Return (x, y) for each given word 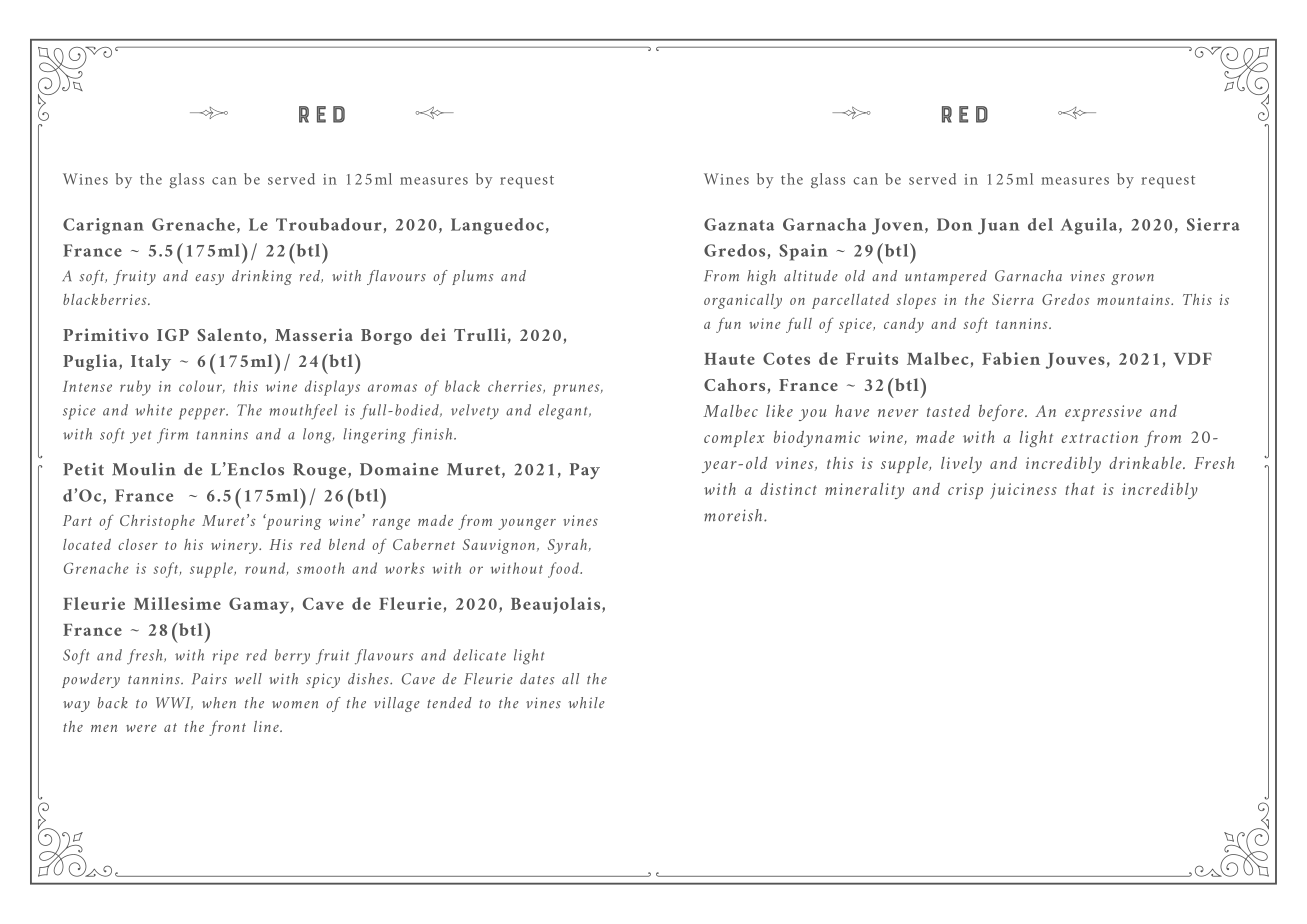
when (219, 702)
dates (537, 679)
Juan (998, 226)
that (1080, 489)
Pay (585, 471)
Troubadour (329, 224)
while (586, 703)
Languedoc (497, 226)
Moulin (144, 469)
